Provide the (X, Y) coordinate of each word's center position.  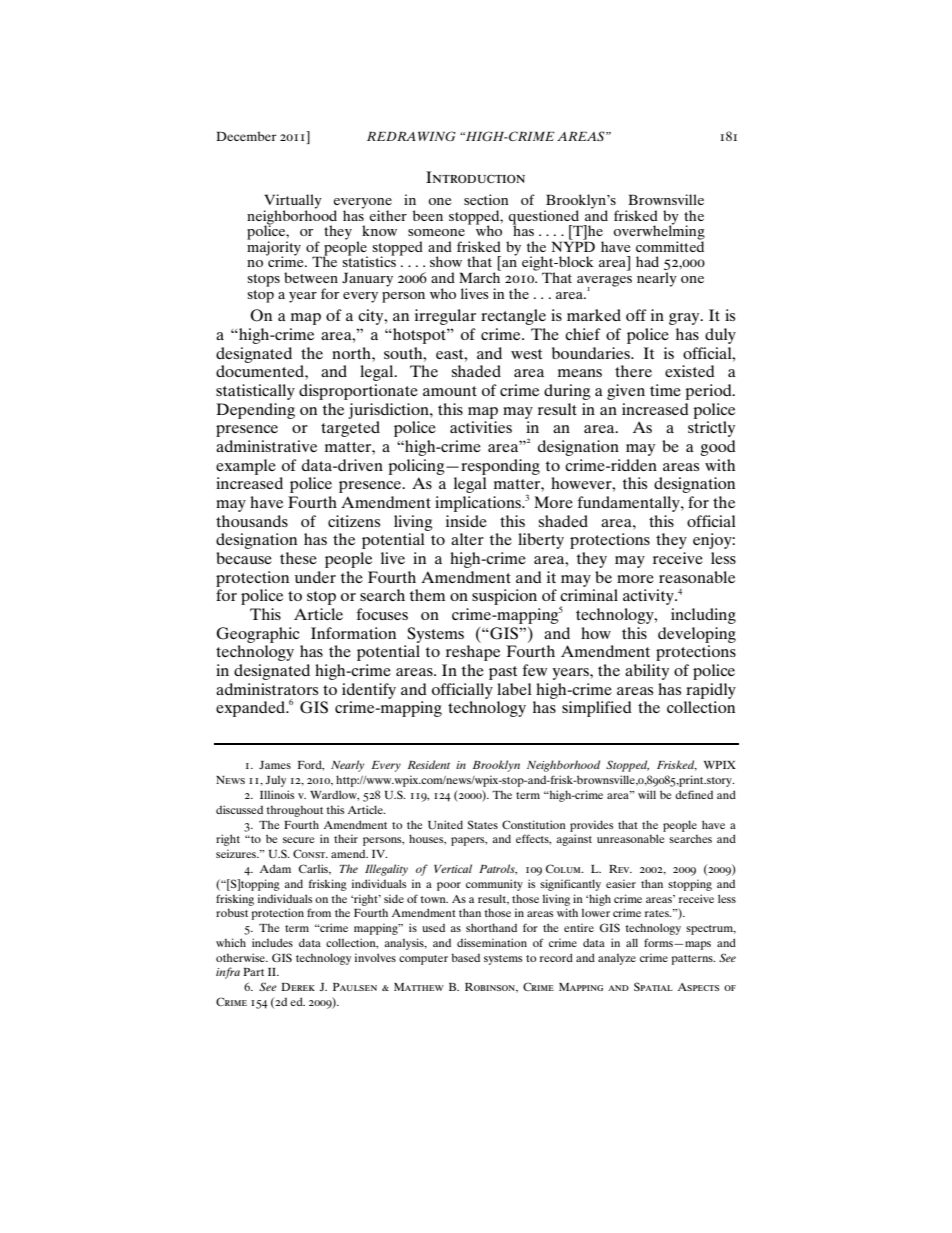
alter (467, 539)
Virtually (293, 202)
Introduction (475, 177)
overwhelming (659, 232)
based (466, 957)
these (298, 558)
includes (272, 942)
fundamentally (630, 504)
